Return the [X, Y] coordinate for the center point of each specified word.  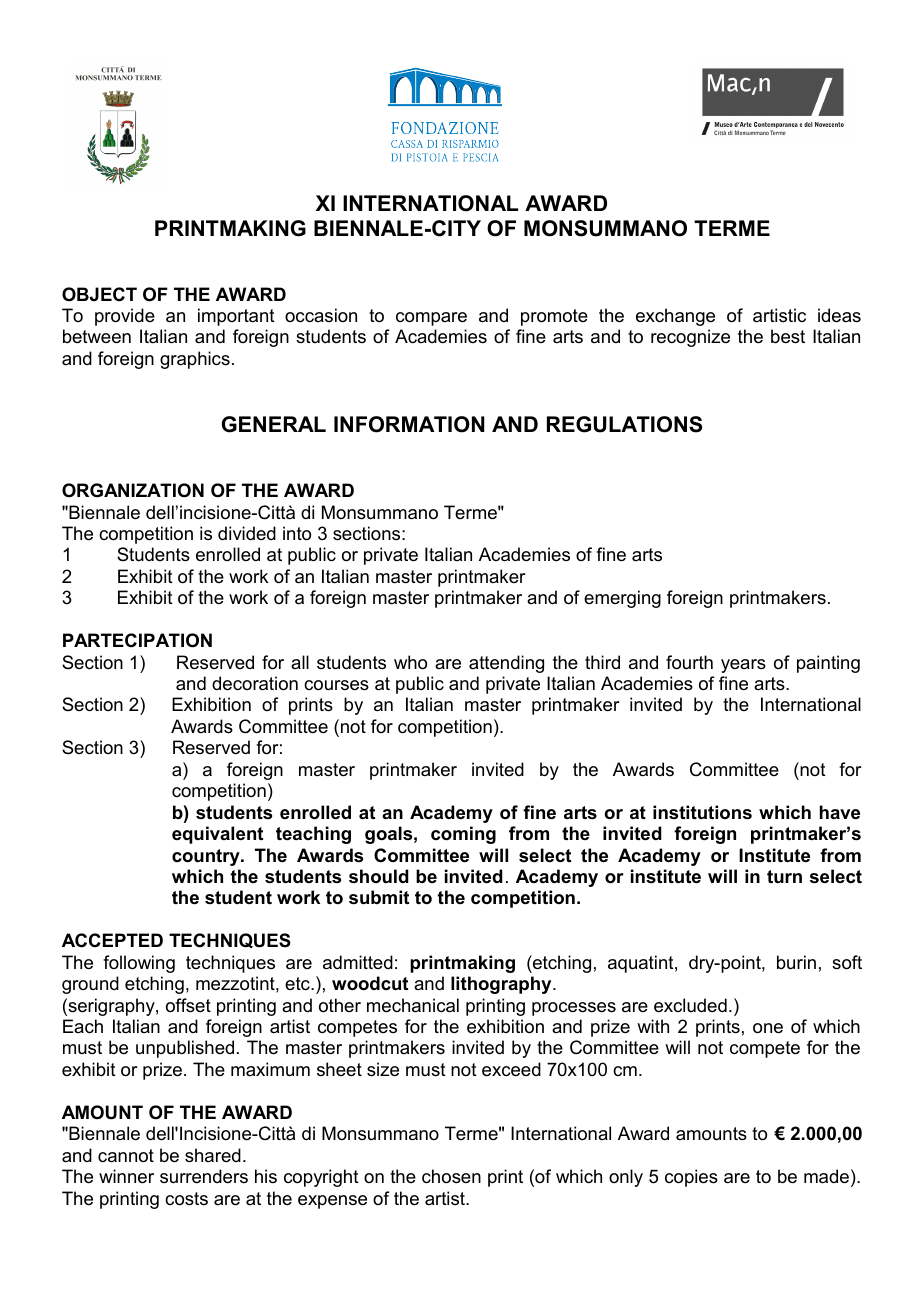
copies [691, 1178]
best [788, 336]
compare [431, 319]
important [236, 317]
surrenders [204, 1176]
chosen [451, 1176]
